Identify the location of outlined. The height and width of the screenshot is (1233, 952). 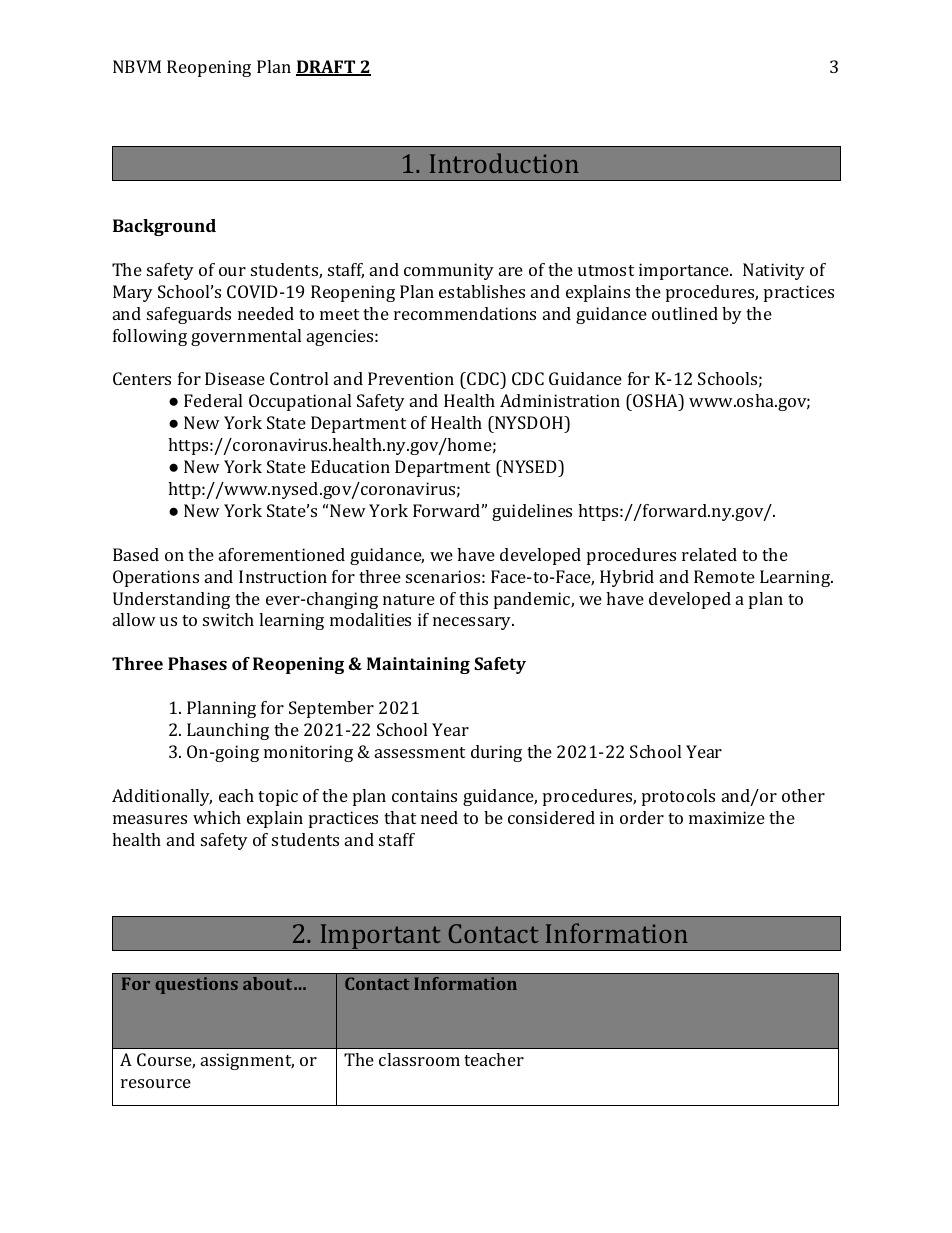
(685, 313).
